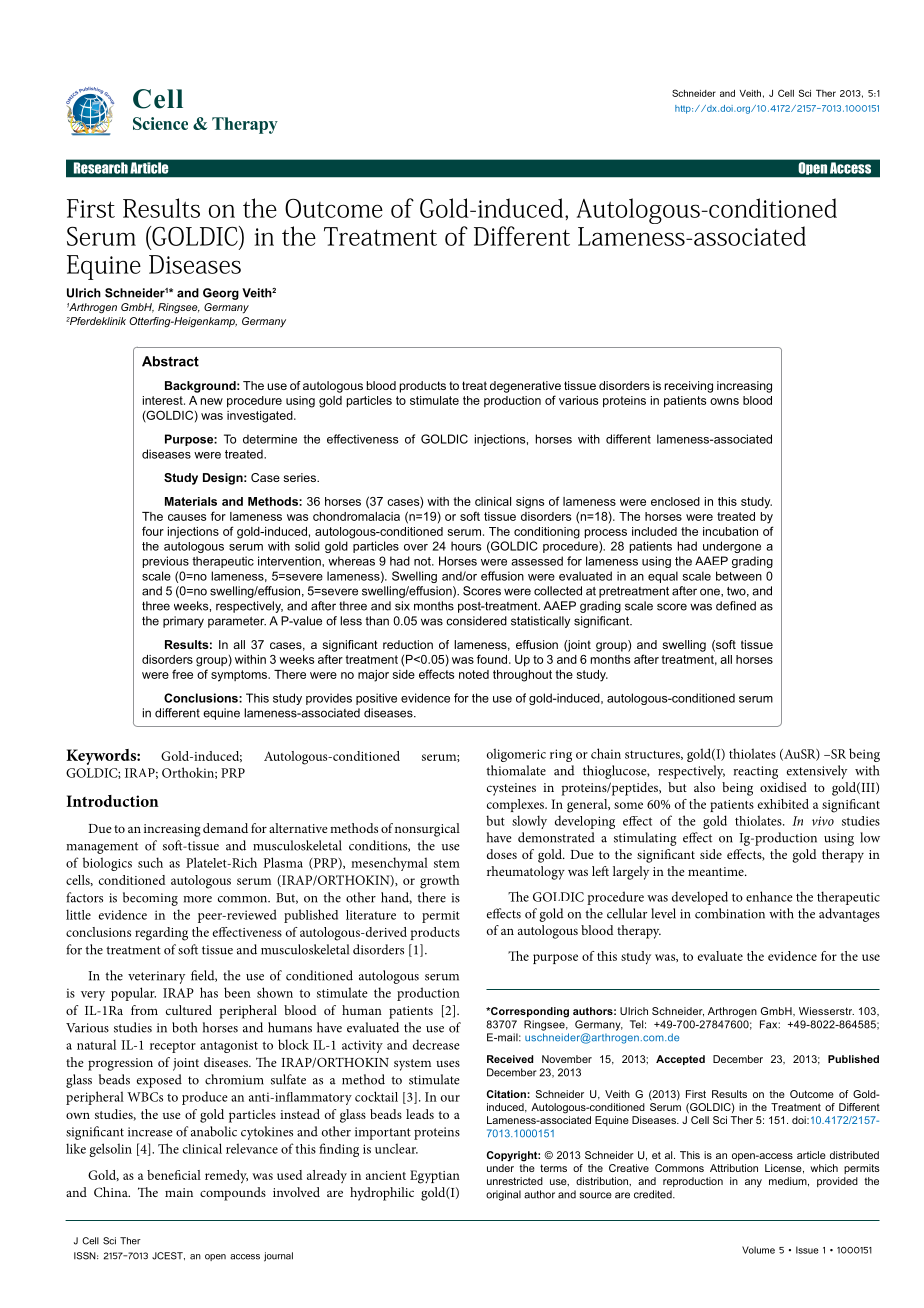  Describe the element at coordinates (503, 1195) in the document. I see `original` at that location.
